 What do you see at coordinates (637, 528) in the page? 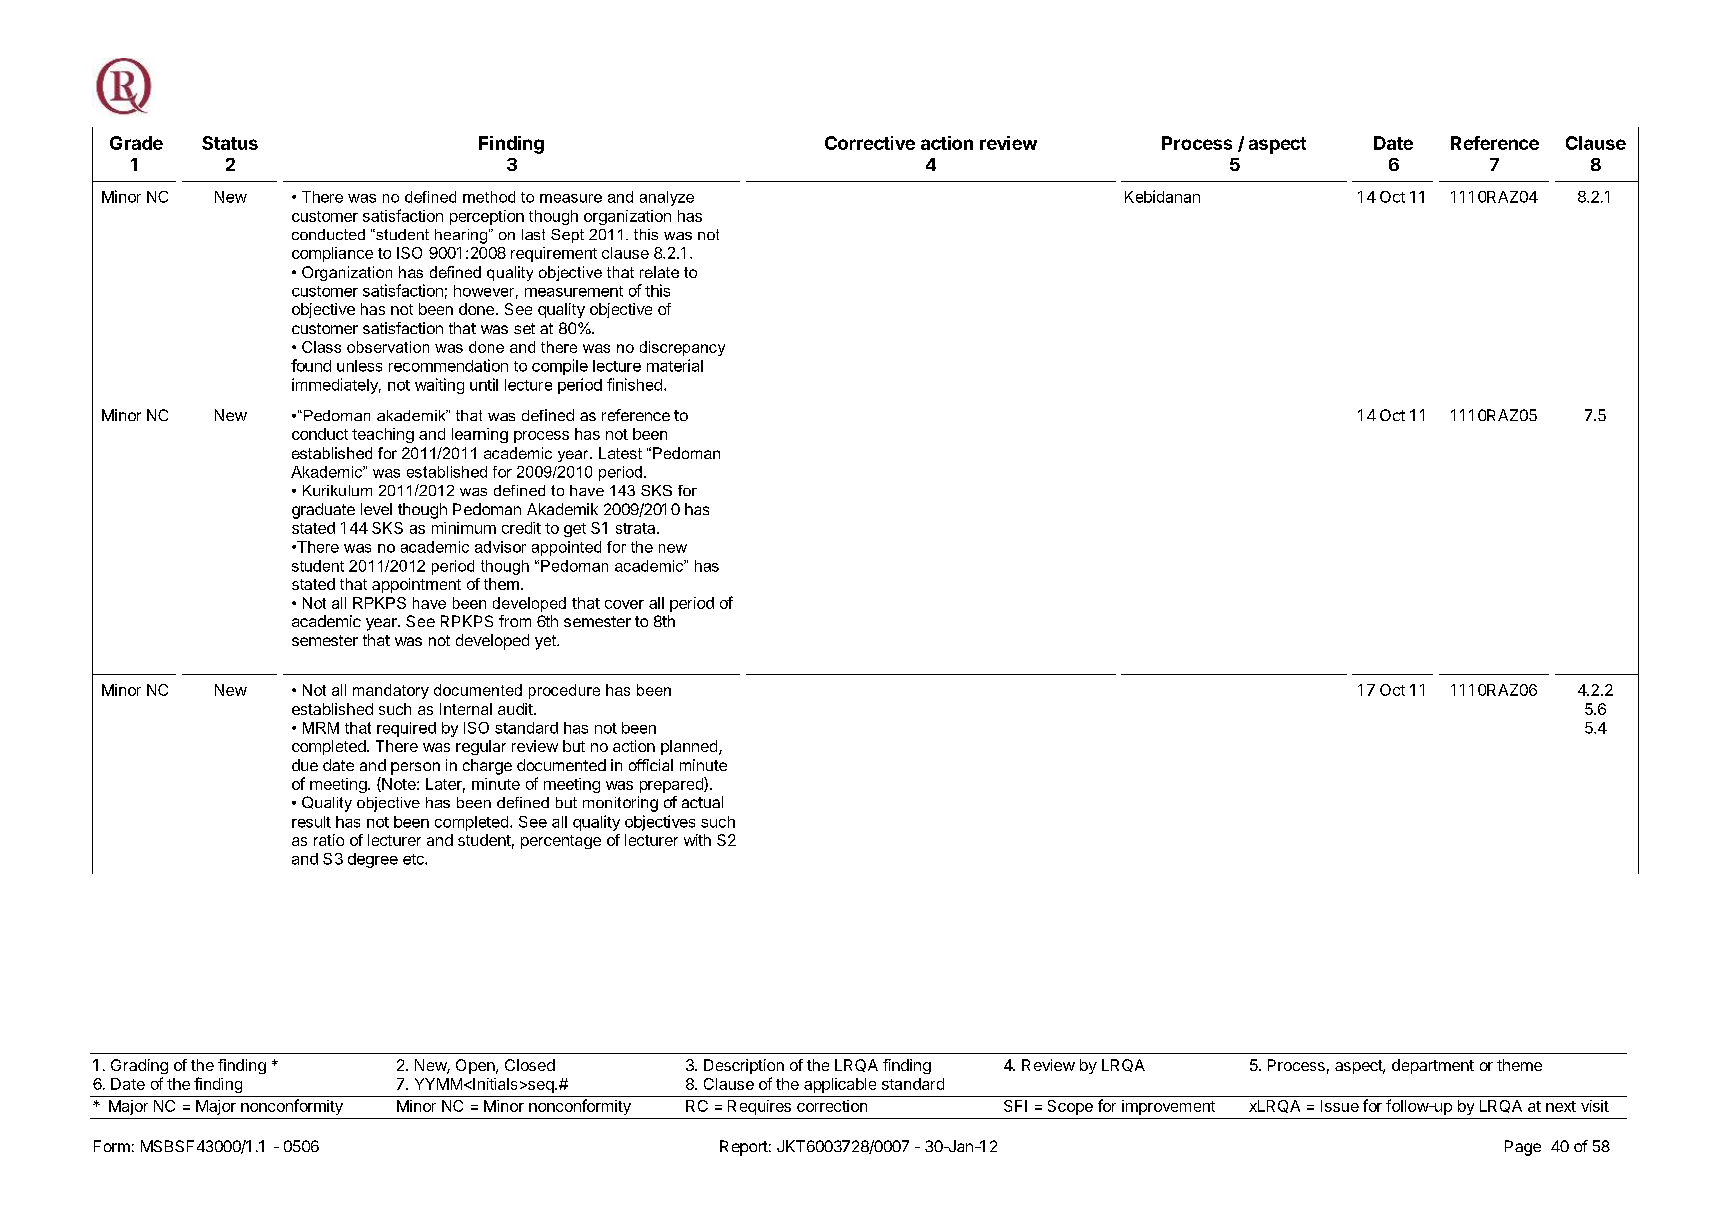
I see `strata` at bounding box center [637, 528].
